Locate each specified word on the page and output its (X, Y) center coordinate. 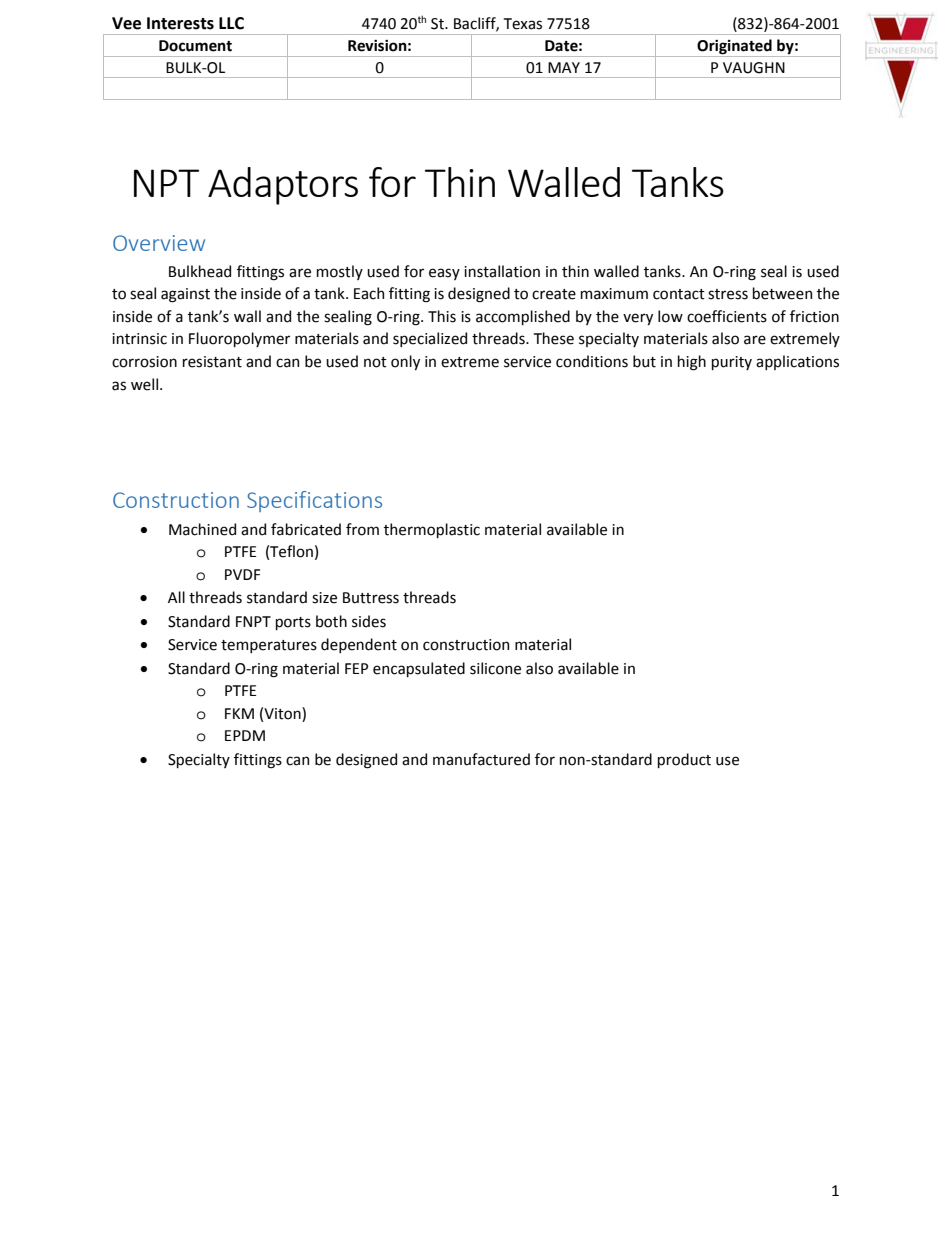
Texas (523, 24)
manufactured (481, 759)
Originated (734, 47)
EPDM (245, 735)
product (684, 760)
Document (195, 46)
